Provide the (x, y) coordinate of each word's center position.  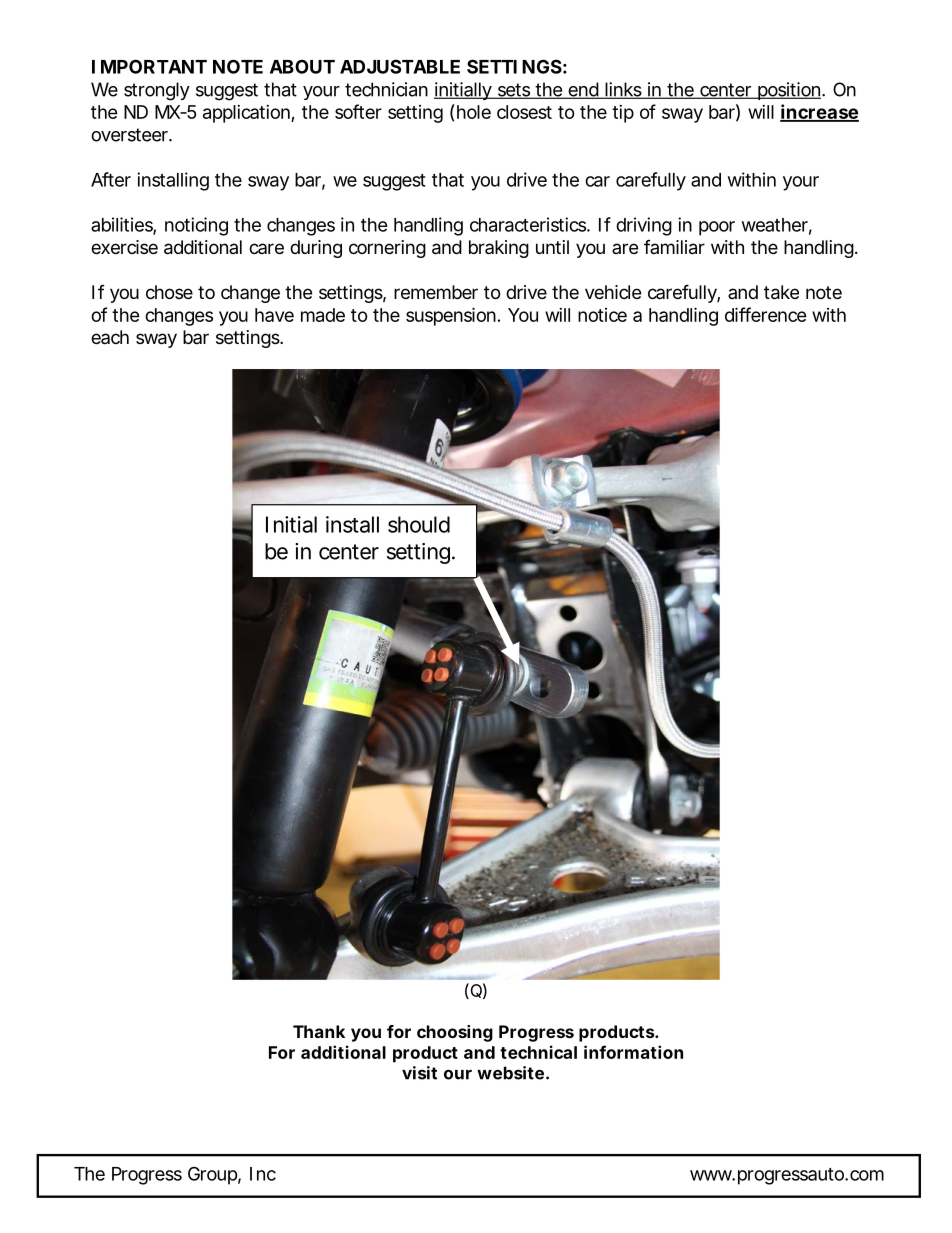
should (419, 524)
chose (169, 292)
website (510, 1073)
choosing (455, 1033)
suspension (451, 316)
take (781, 292)
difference (766, 314)
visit (419, 1073)
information (633, 1052)
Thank (319, 1031)
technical (538, 1052)
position (789, 91)
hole (474, 112)
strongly (157, 91)
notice (602, 315)
